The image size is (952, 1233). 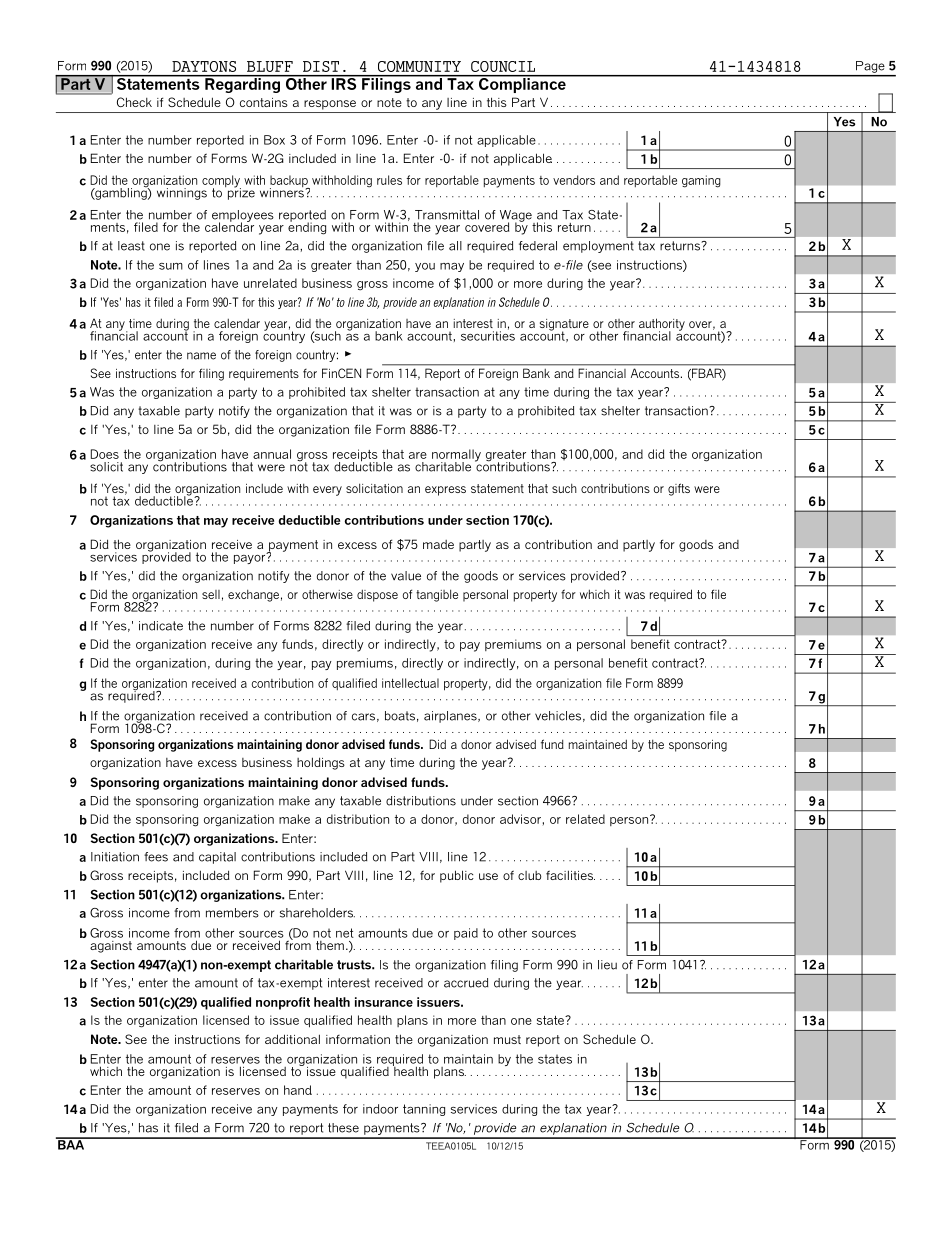 I want to click on Compliance, so click(x=522, y=84).
